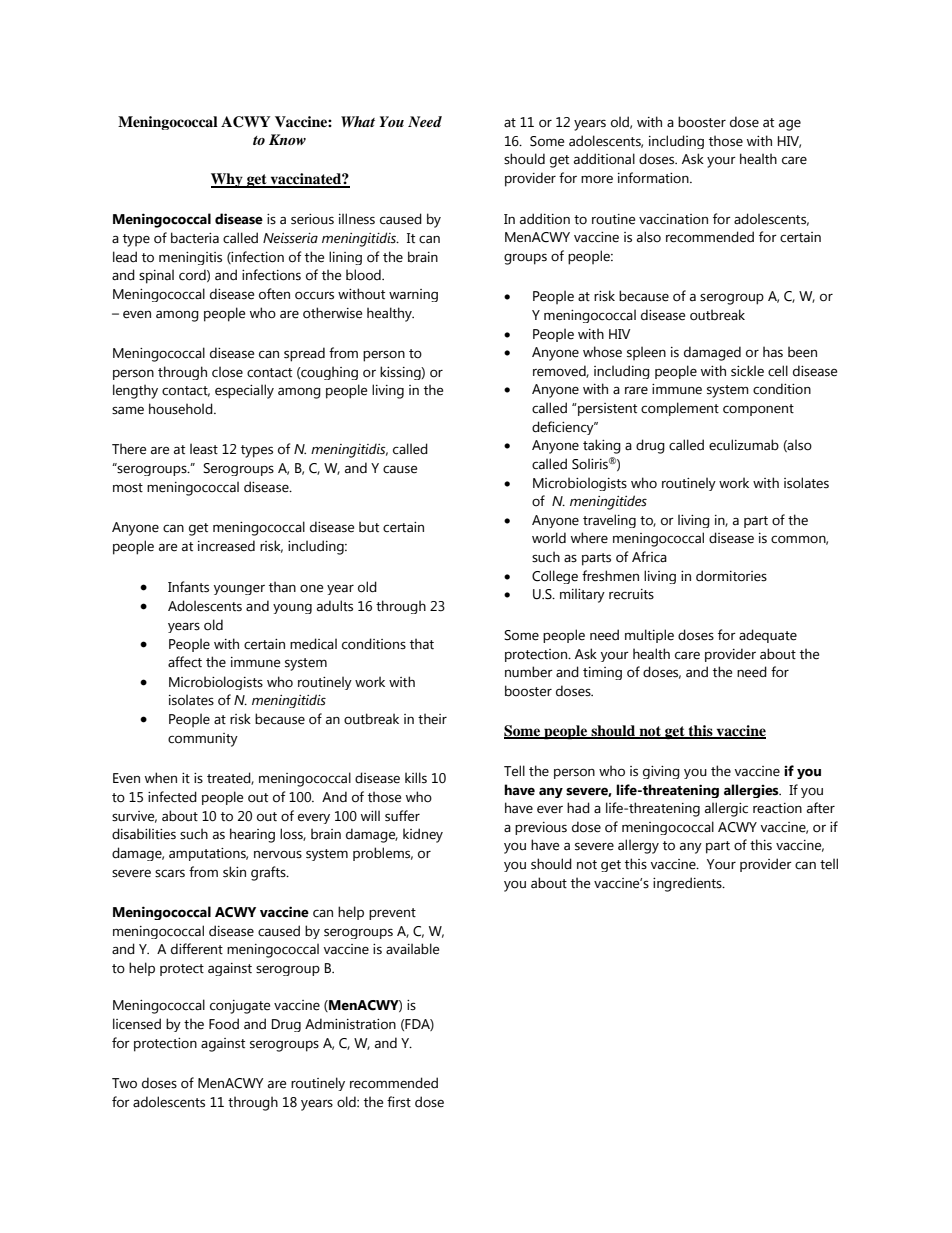 Image resolution: width=952 pixels, height=1233 pixels. What do you see at coordinates (203, 740) in the screenshot?
I see `community` at bounding box center [203, 740].
